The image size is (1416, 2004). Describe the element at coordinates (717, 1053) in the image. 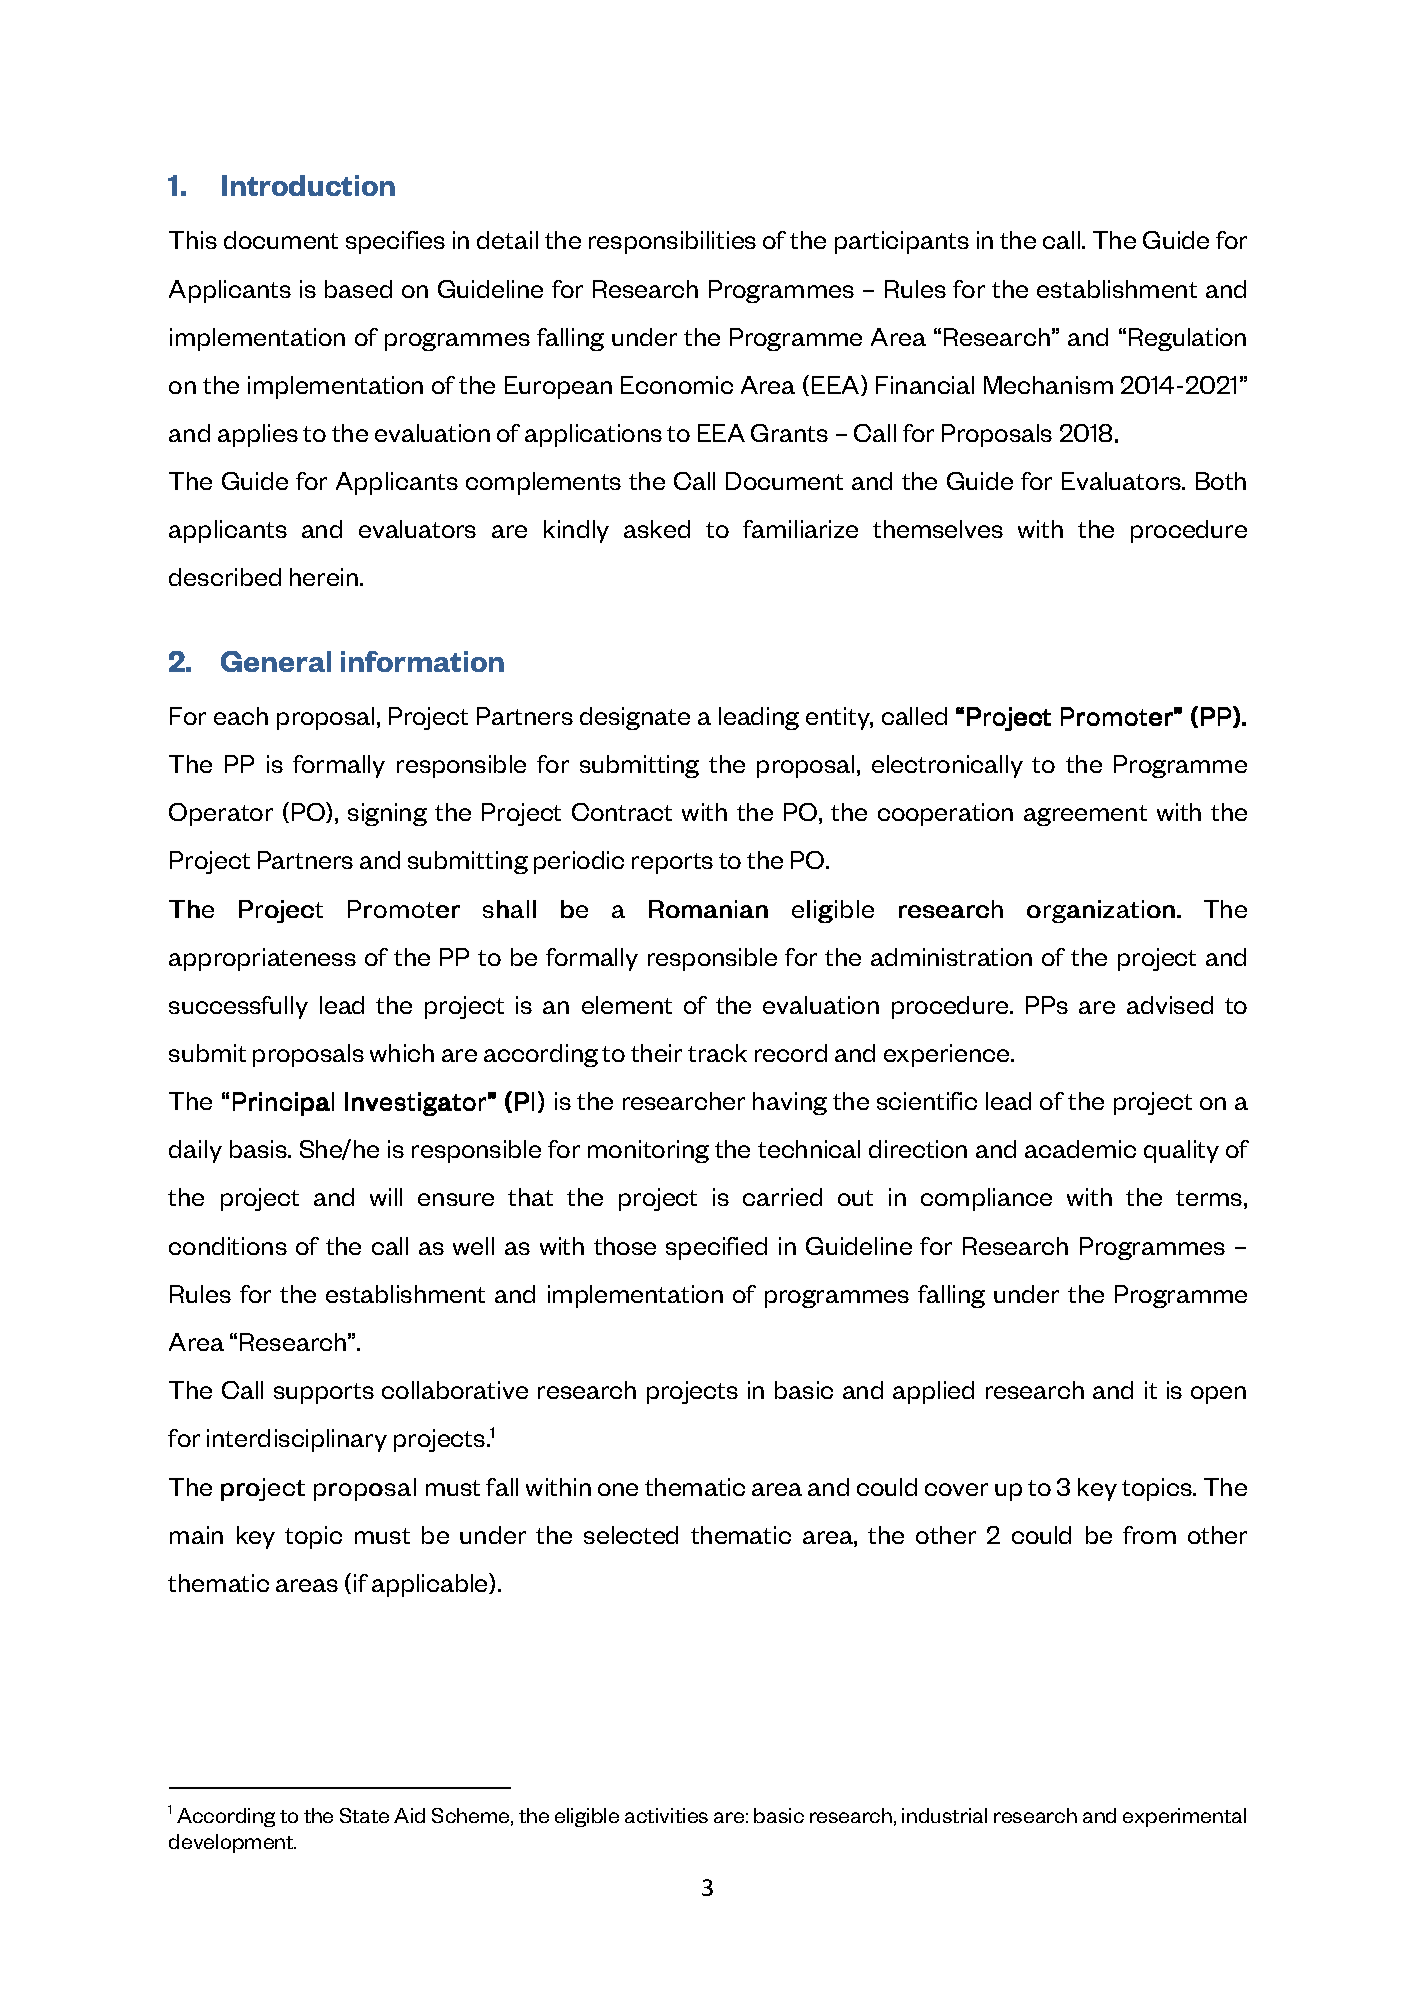

I see `track` at that location.
